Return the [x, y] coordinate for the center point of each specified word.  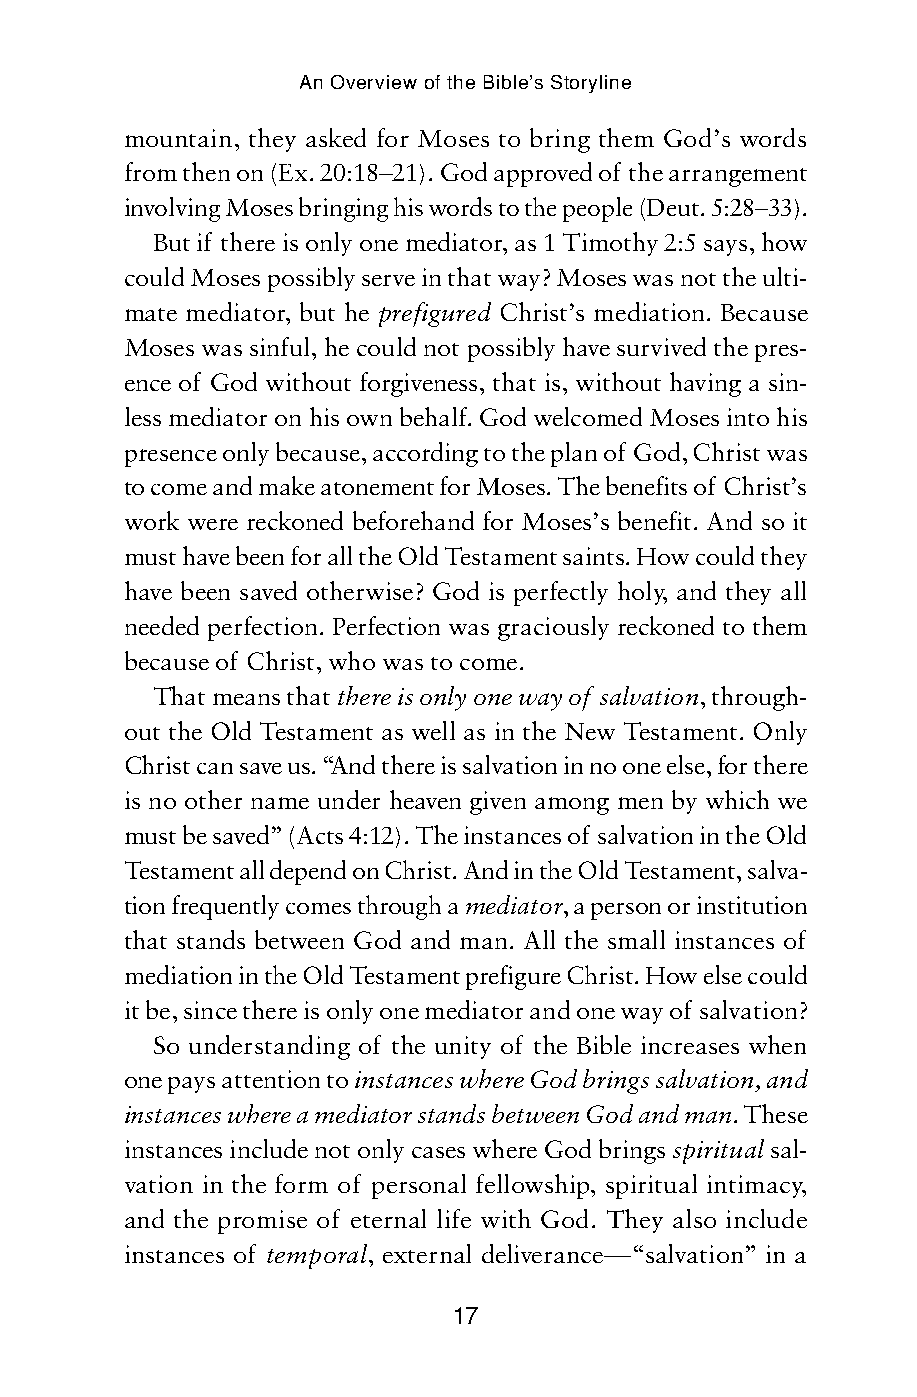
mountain [178, 138]
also [694, 1218]
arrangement [738, 177]
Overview [374, 82]
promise [262, 1222]
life [454, 1218]
